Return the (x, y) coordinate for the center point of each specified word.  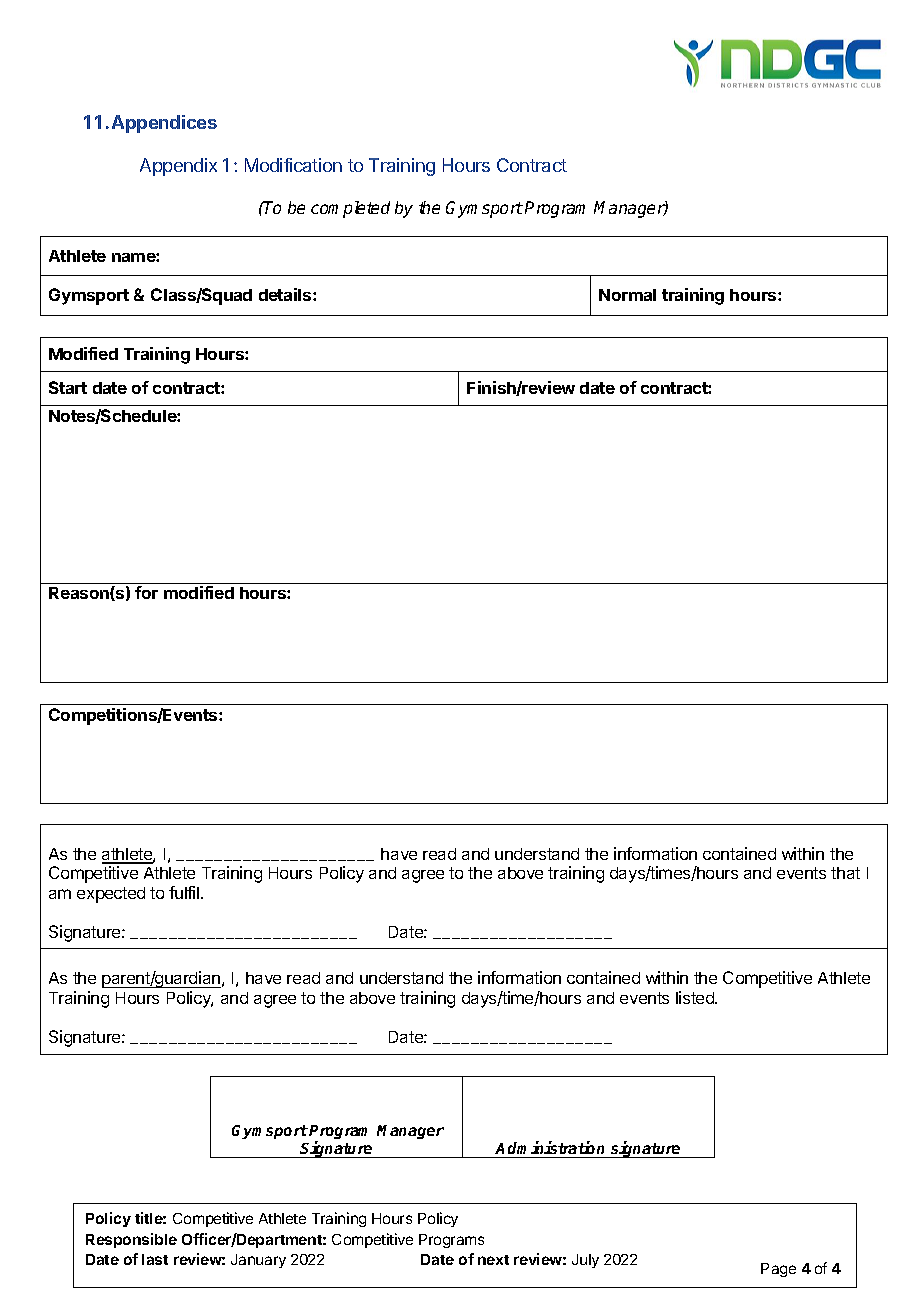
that (845, 873)
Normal (627, 295)
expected (111, 895)
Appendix (178, 167)
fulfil (185, 892)
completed (350, 209)
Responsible (131, 1240)
